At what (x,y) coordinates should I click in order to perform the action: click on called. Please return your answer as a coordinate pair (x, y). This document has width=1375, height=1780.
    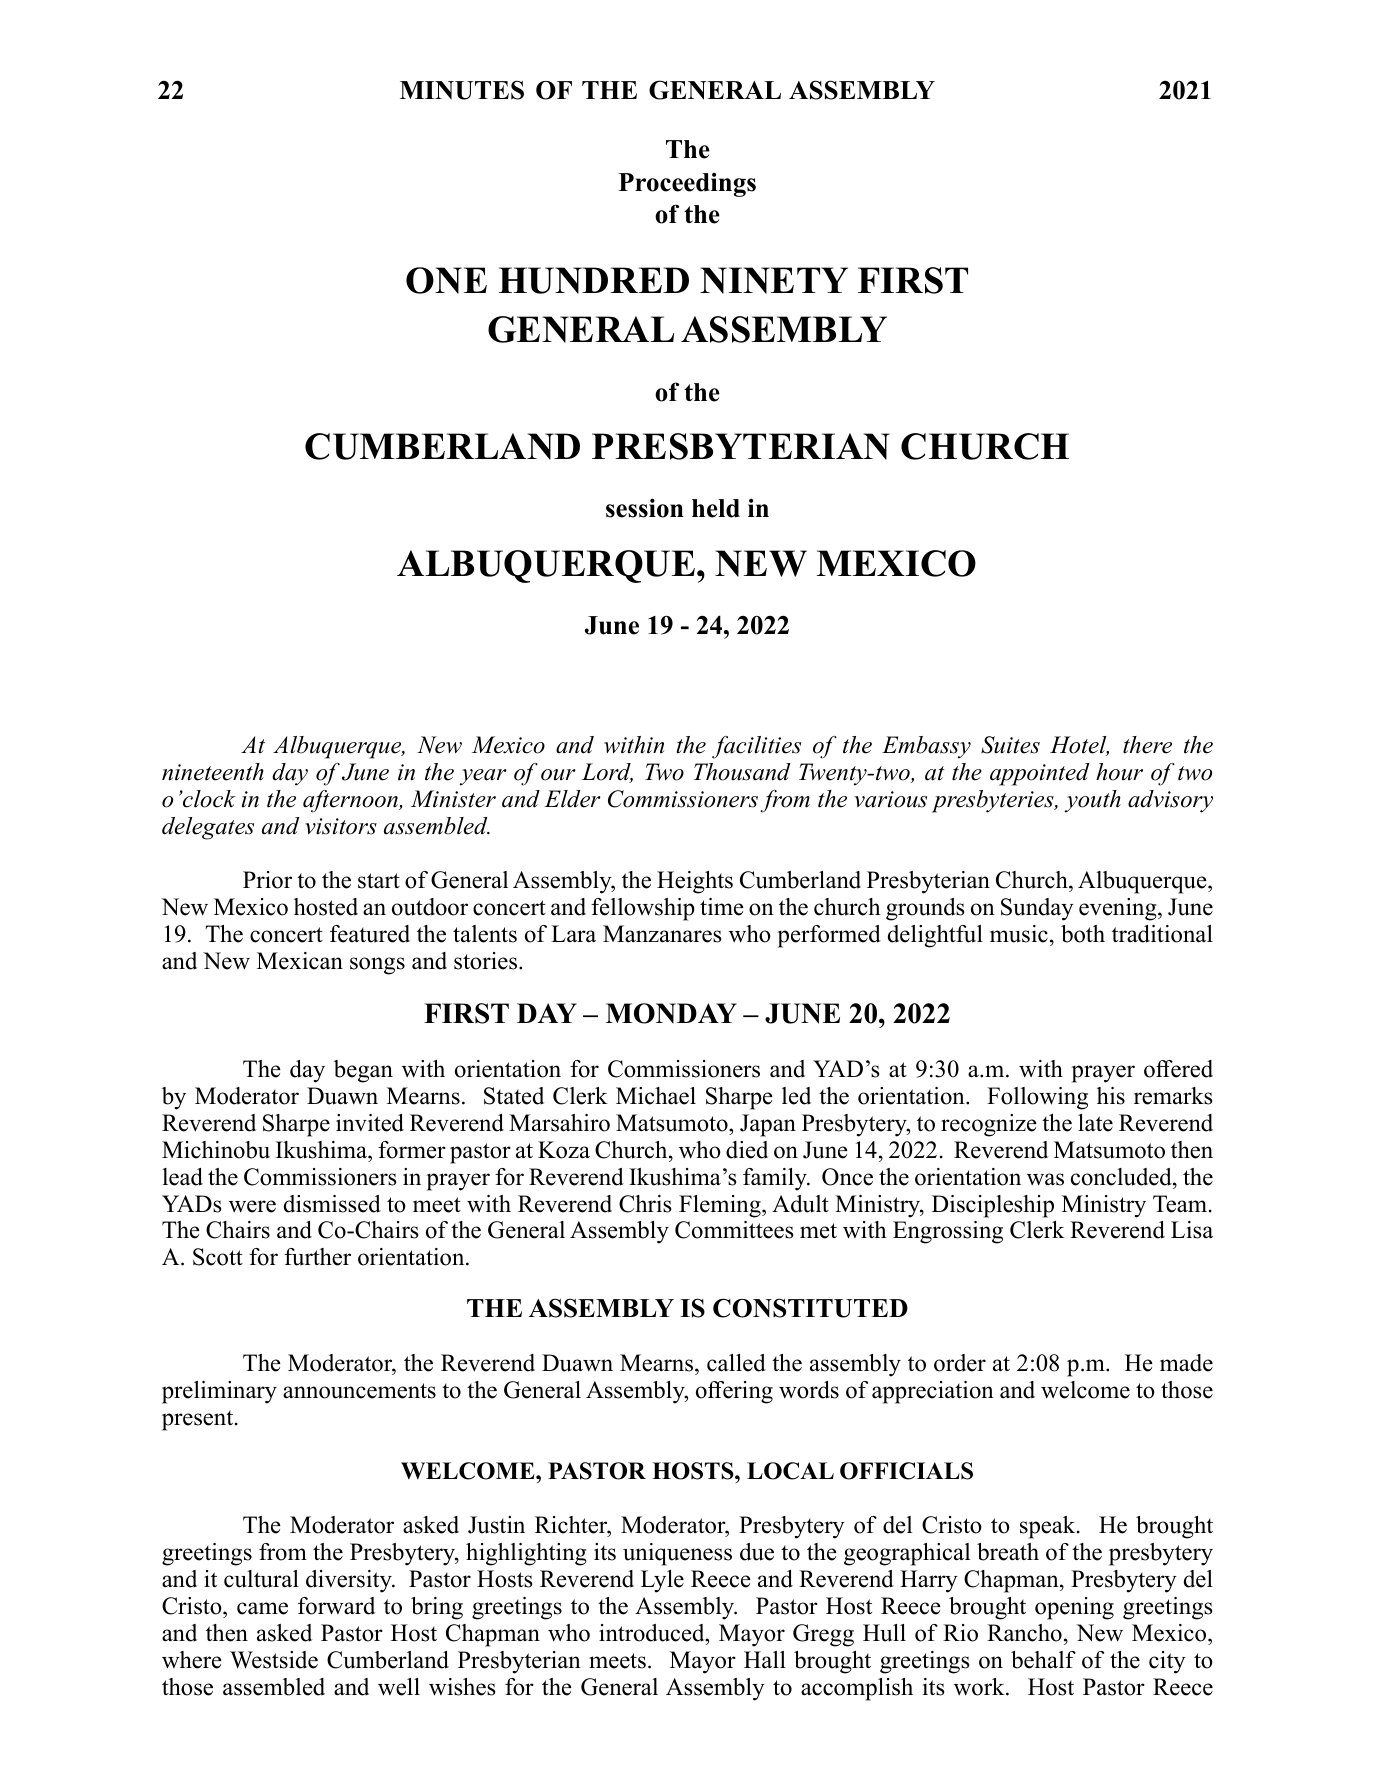
    Looking at the image, I should click on (736, 1363).
